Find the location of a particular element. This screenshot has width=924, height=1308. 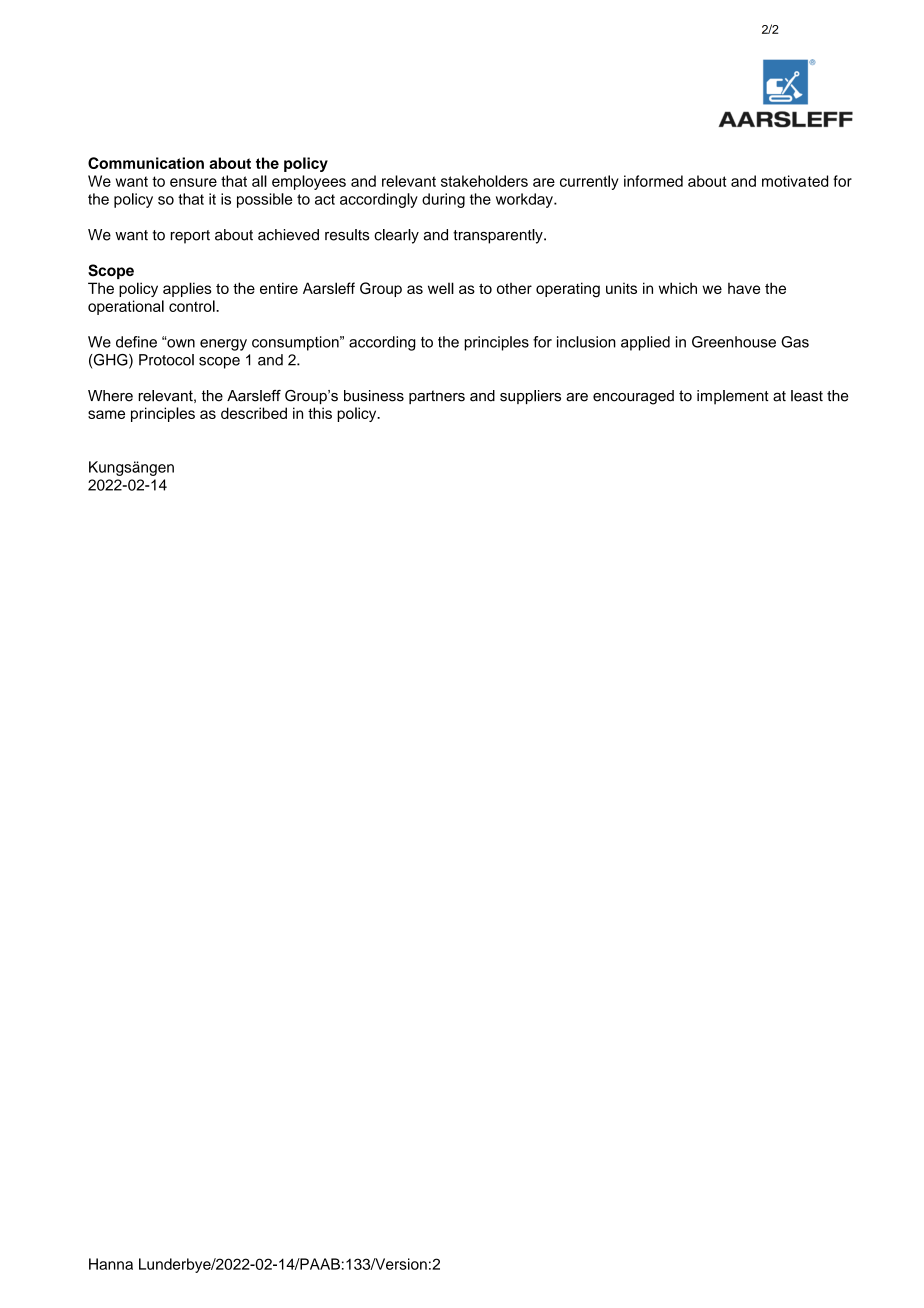

Where is located at coordinates (110, 396).
